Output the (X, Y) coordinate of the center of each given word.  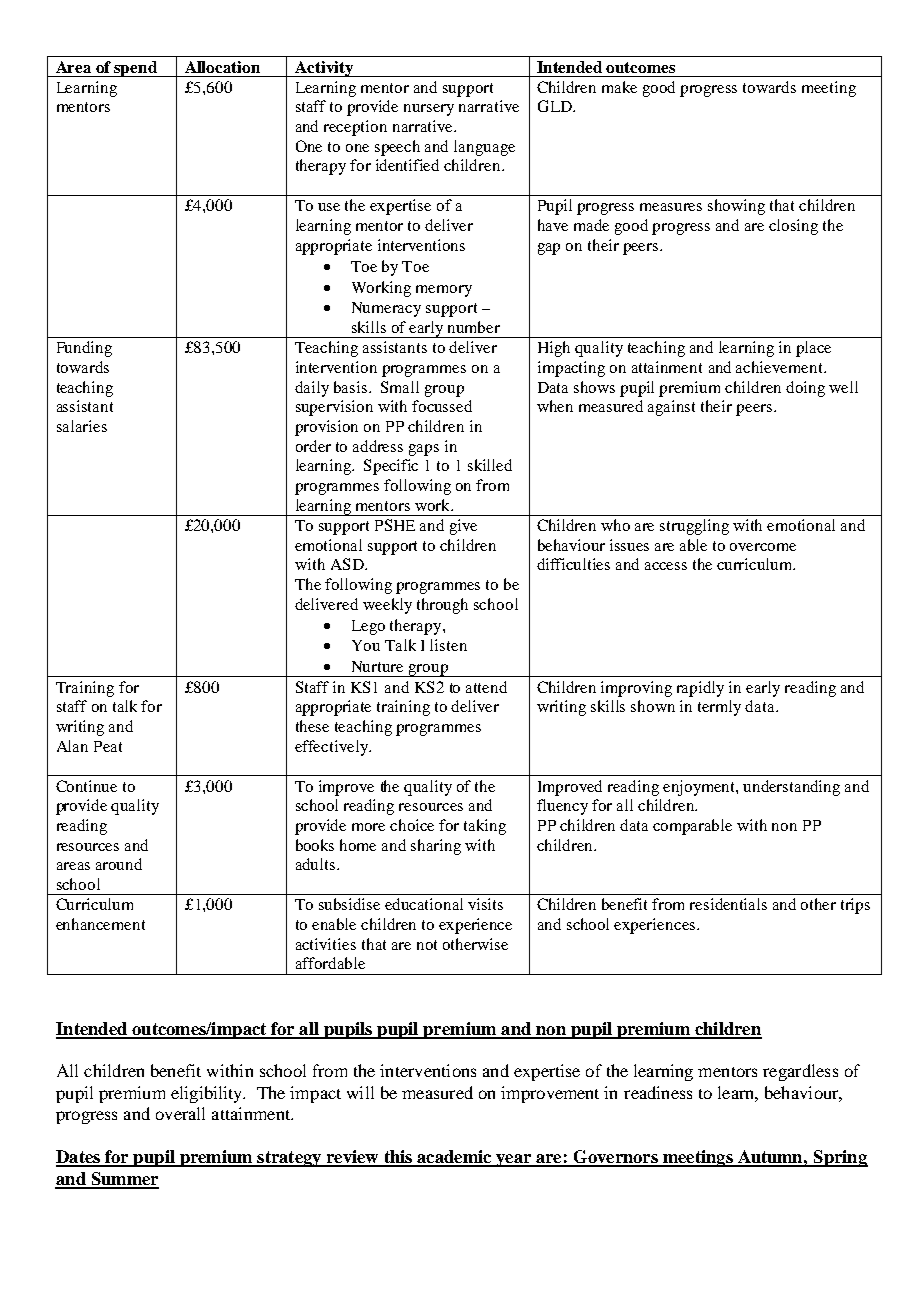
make (619, 87)
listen (448, 645)
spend (136, 69)
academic (454, 1158)
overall (180, 1113)
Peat (108, 746)
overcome (763, 547)
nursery (429, 110)
